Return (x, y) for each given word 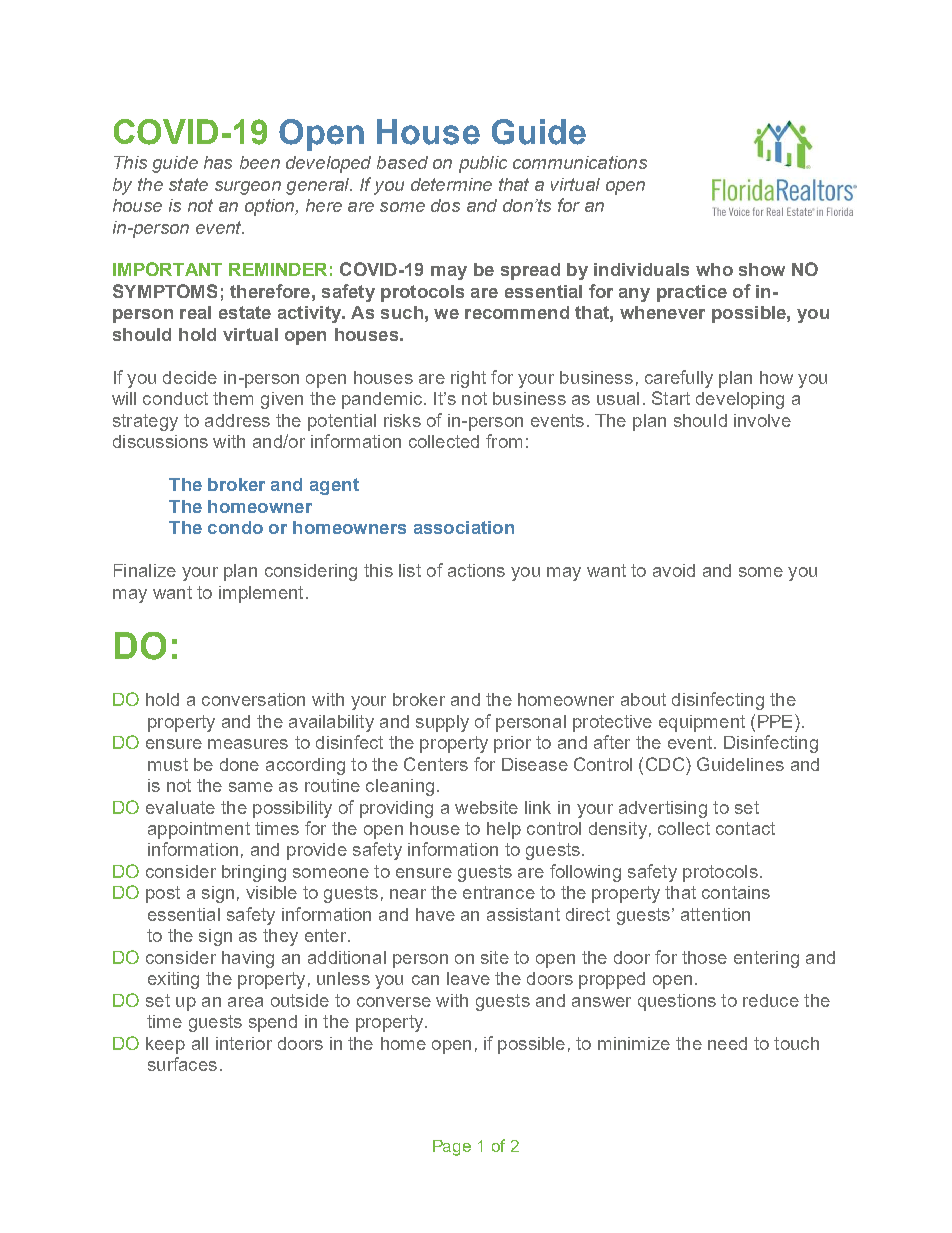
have (435, 914)
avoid (674, 570)
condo (235, 527)
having (248, 959)
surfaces (182, 1064)
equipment (702, 723)
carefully (679, 379)
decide (190, 377)
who (714, 269)
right (468, 379)
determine (451, 184)
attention (715, 914)
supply (442, 723)
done (239, 764)
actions (476, 570)
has (218, 162)
